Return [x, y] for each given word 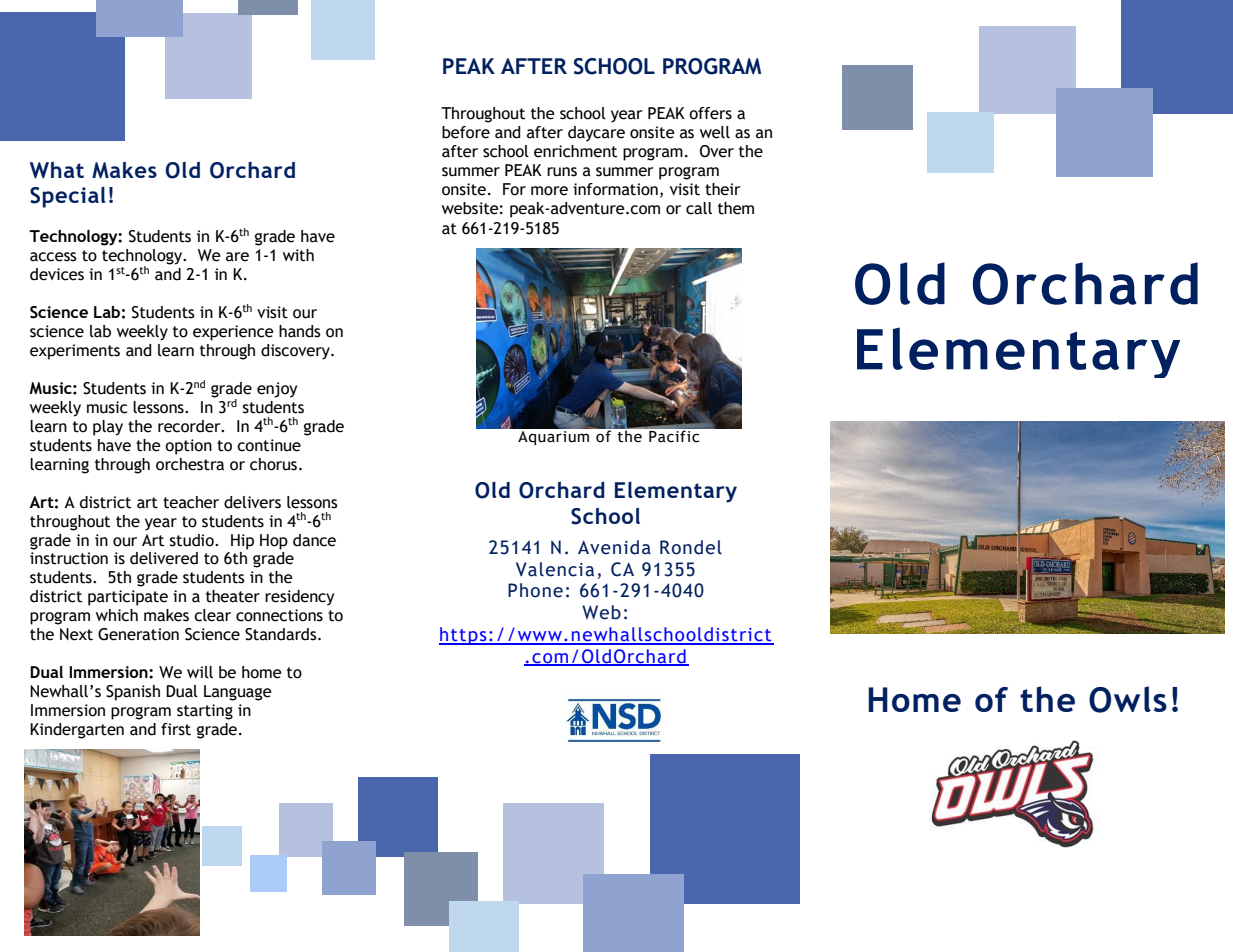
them [736, 208]
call [699, 208]
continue [269, 445]
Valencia [555, 569]
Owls [1128, 699]
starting [205, 712]
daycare [596, 134]
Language [237, 693]
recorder [190, 426]
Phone [535, 590]
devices [57, 274]
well [715, 132]
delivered [164, 558]
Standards [282, 634]
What [57, 170]
